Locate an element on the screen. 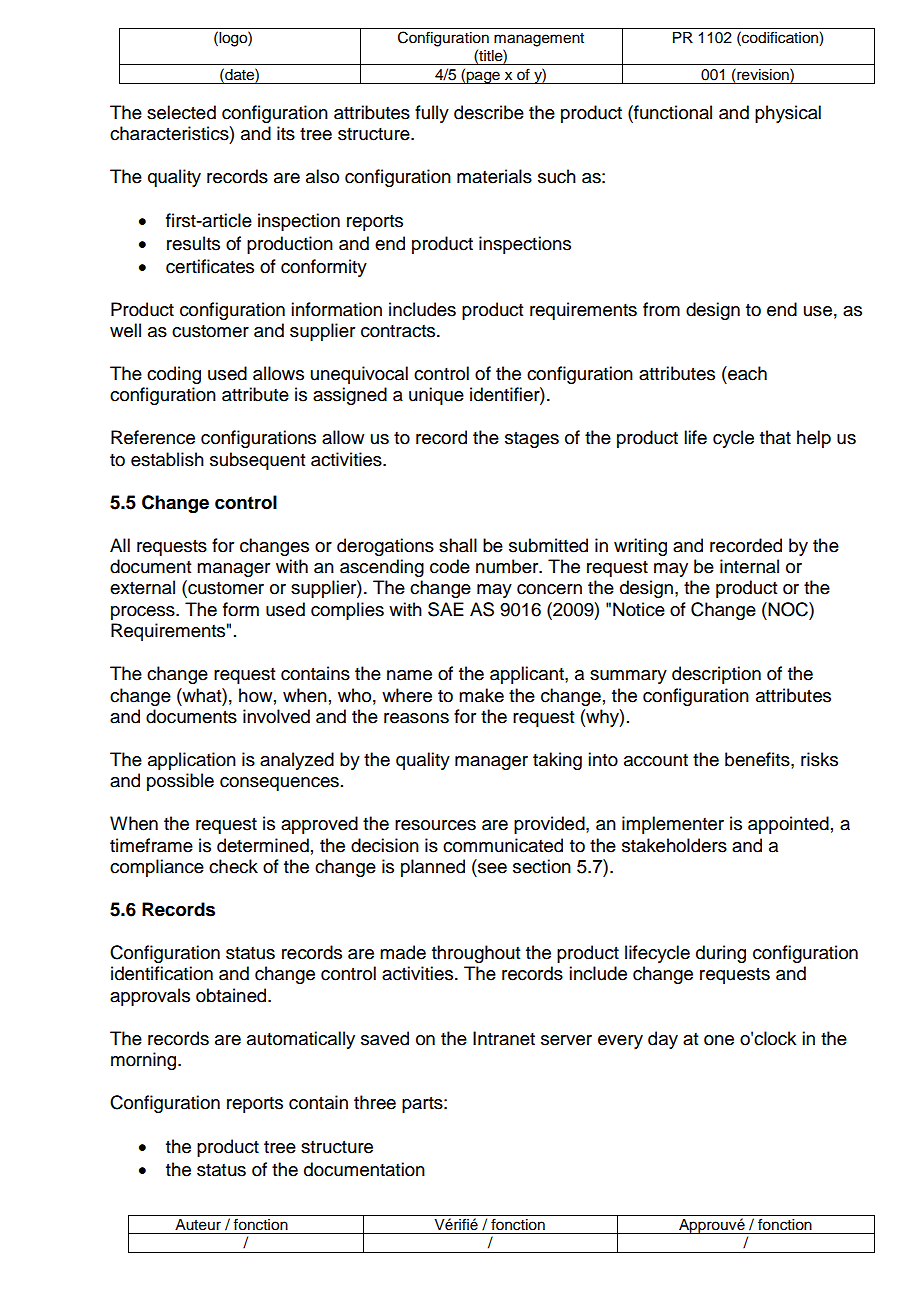 Image resolution: width=924 pixels, height=1308 pixels. SAE is located at coordinates (446, 609).
